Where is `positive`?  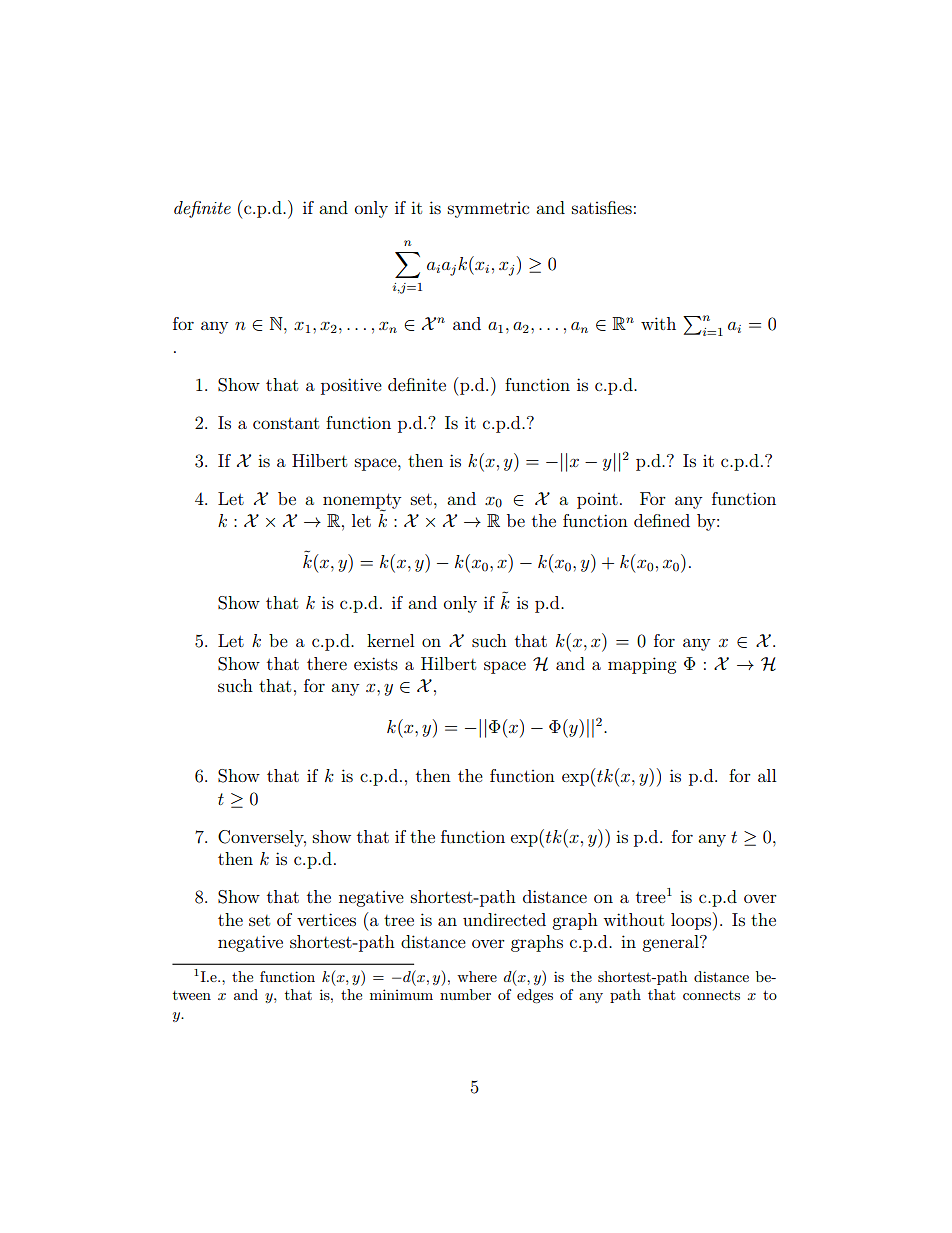
positive is located at coordinates (351, 386).
